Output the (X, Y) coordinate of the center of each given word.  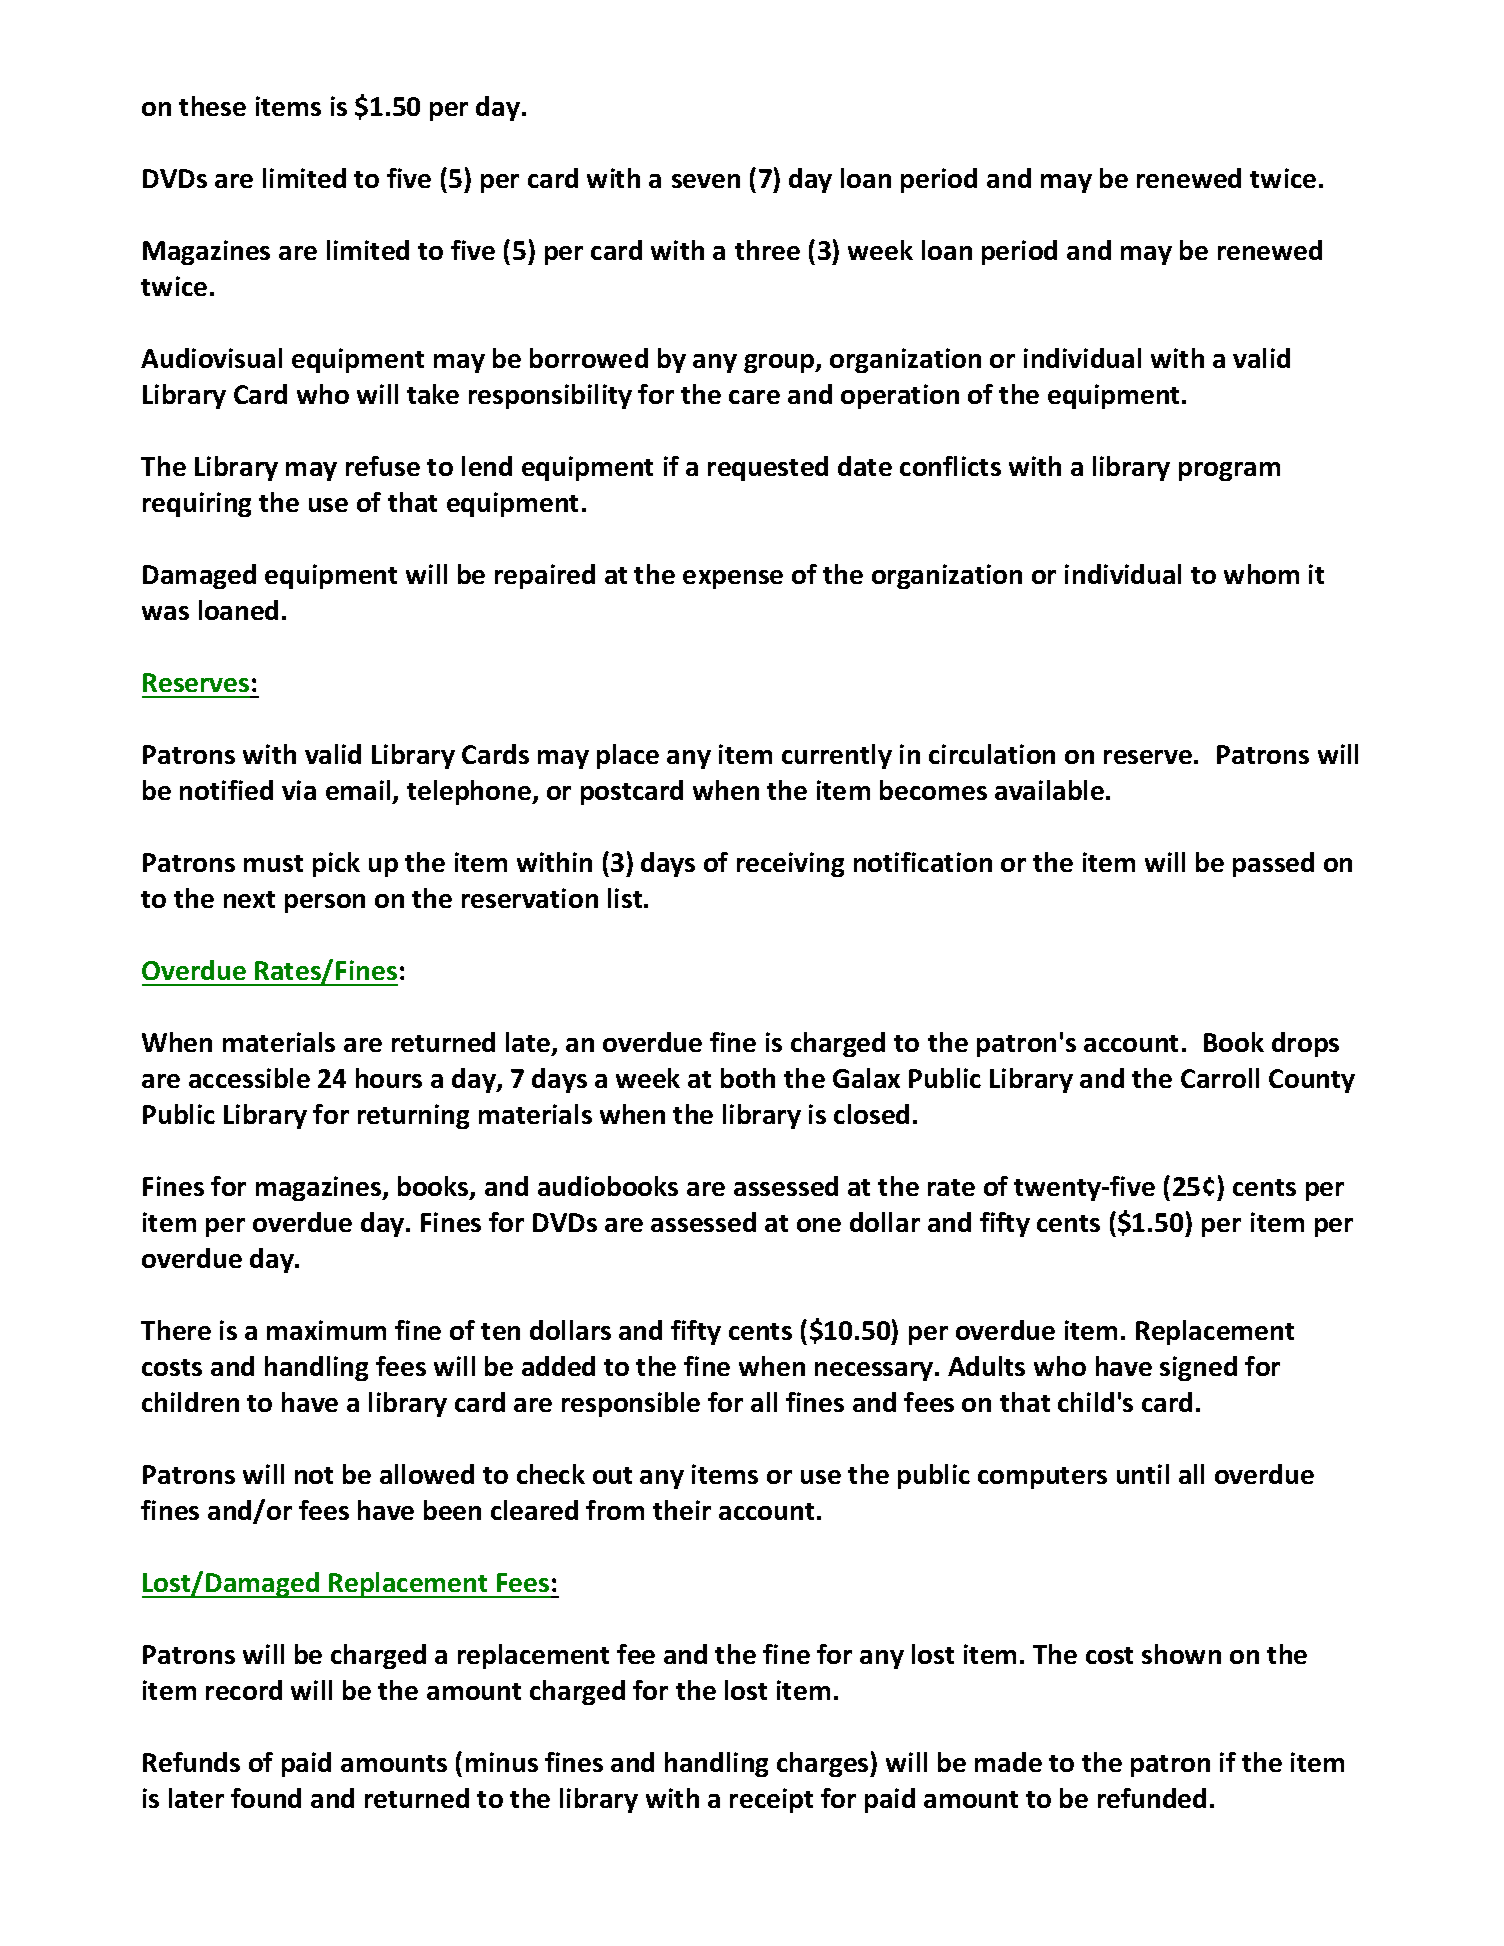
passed (1273, 864)
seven (706, 181)
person (325, 903)
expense (733, 579)
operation (900, 396)
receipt (771, 1800)
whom (1261, 574)
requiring (197, 504)
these (212, 106)
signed (1198, 1368)
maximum (326, 1330)
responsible (631, 1404)
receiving (790, 864)
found (266, 1798)
